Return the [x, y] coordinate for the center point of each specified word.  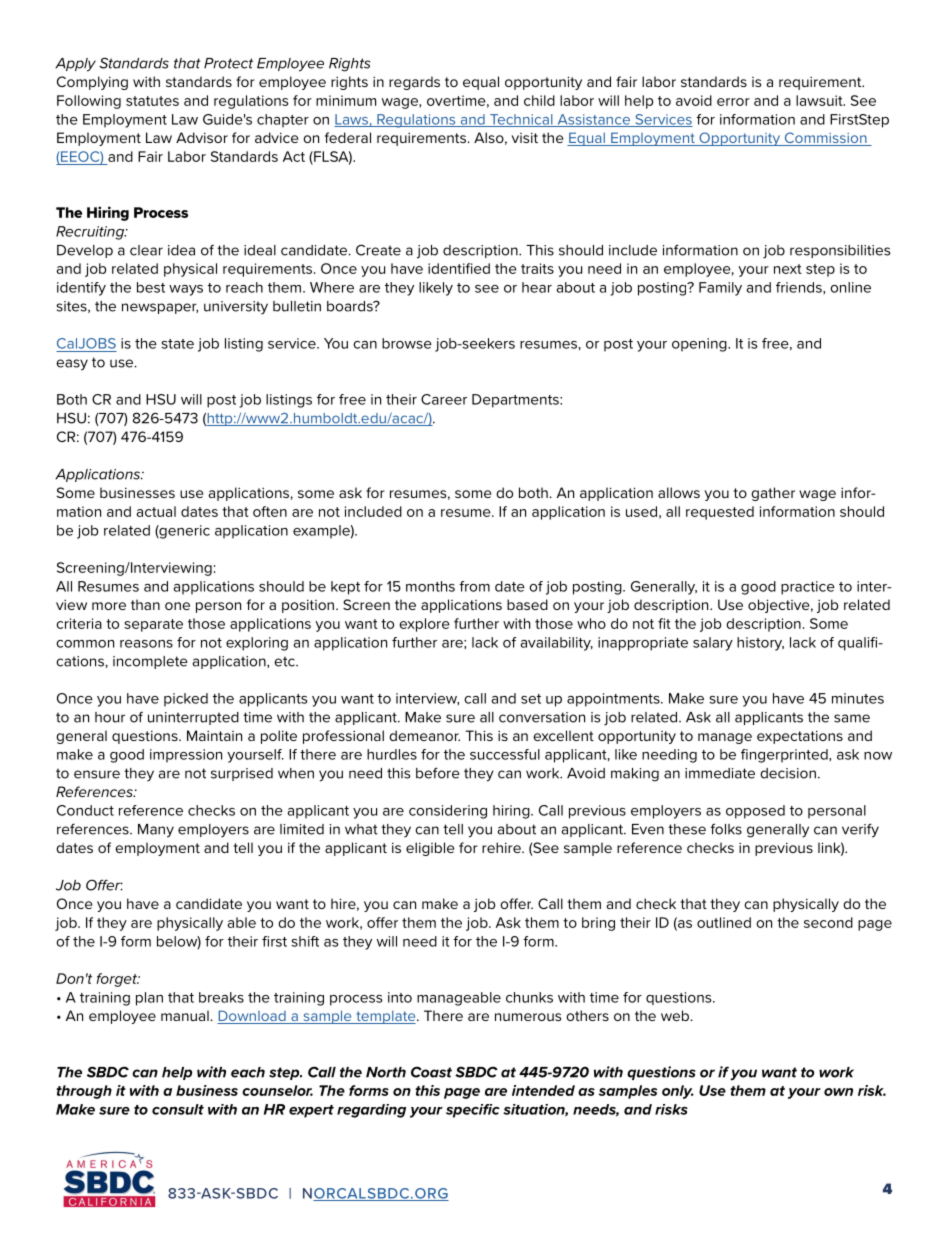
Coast [431, 1072]
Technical [521, 120]
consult [178, 1109]
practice [808, 588]
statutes [152, 101]
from [474, 586]
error [733, 102]
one [177, 606]
